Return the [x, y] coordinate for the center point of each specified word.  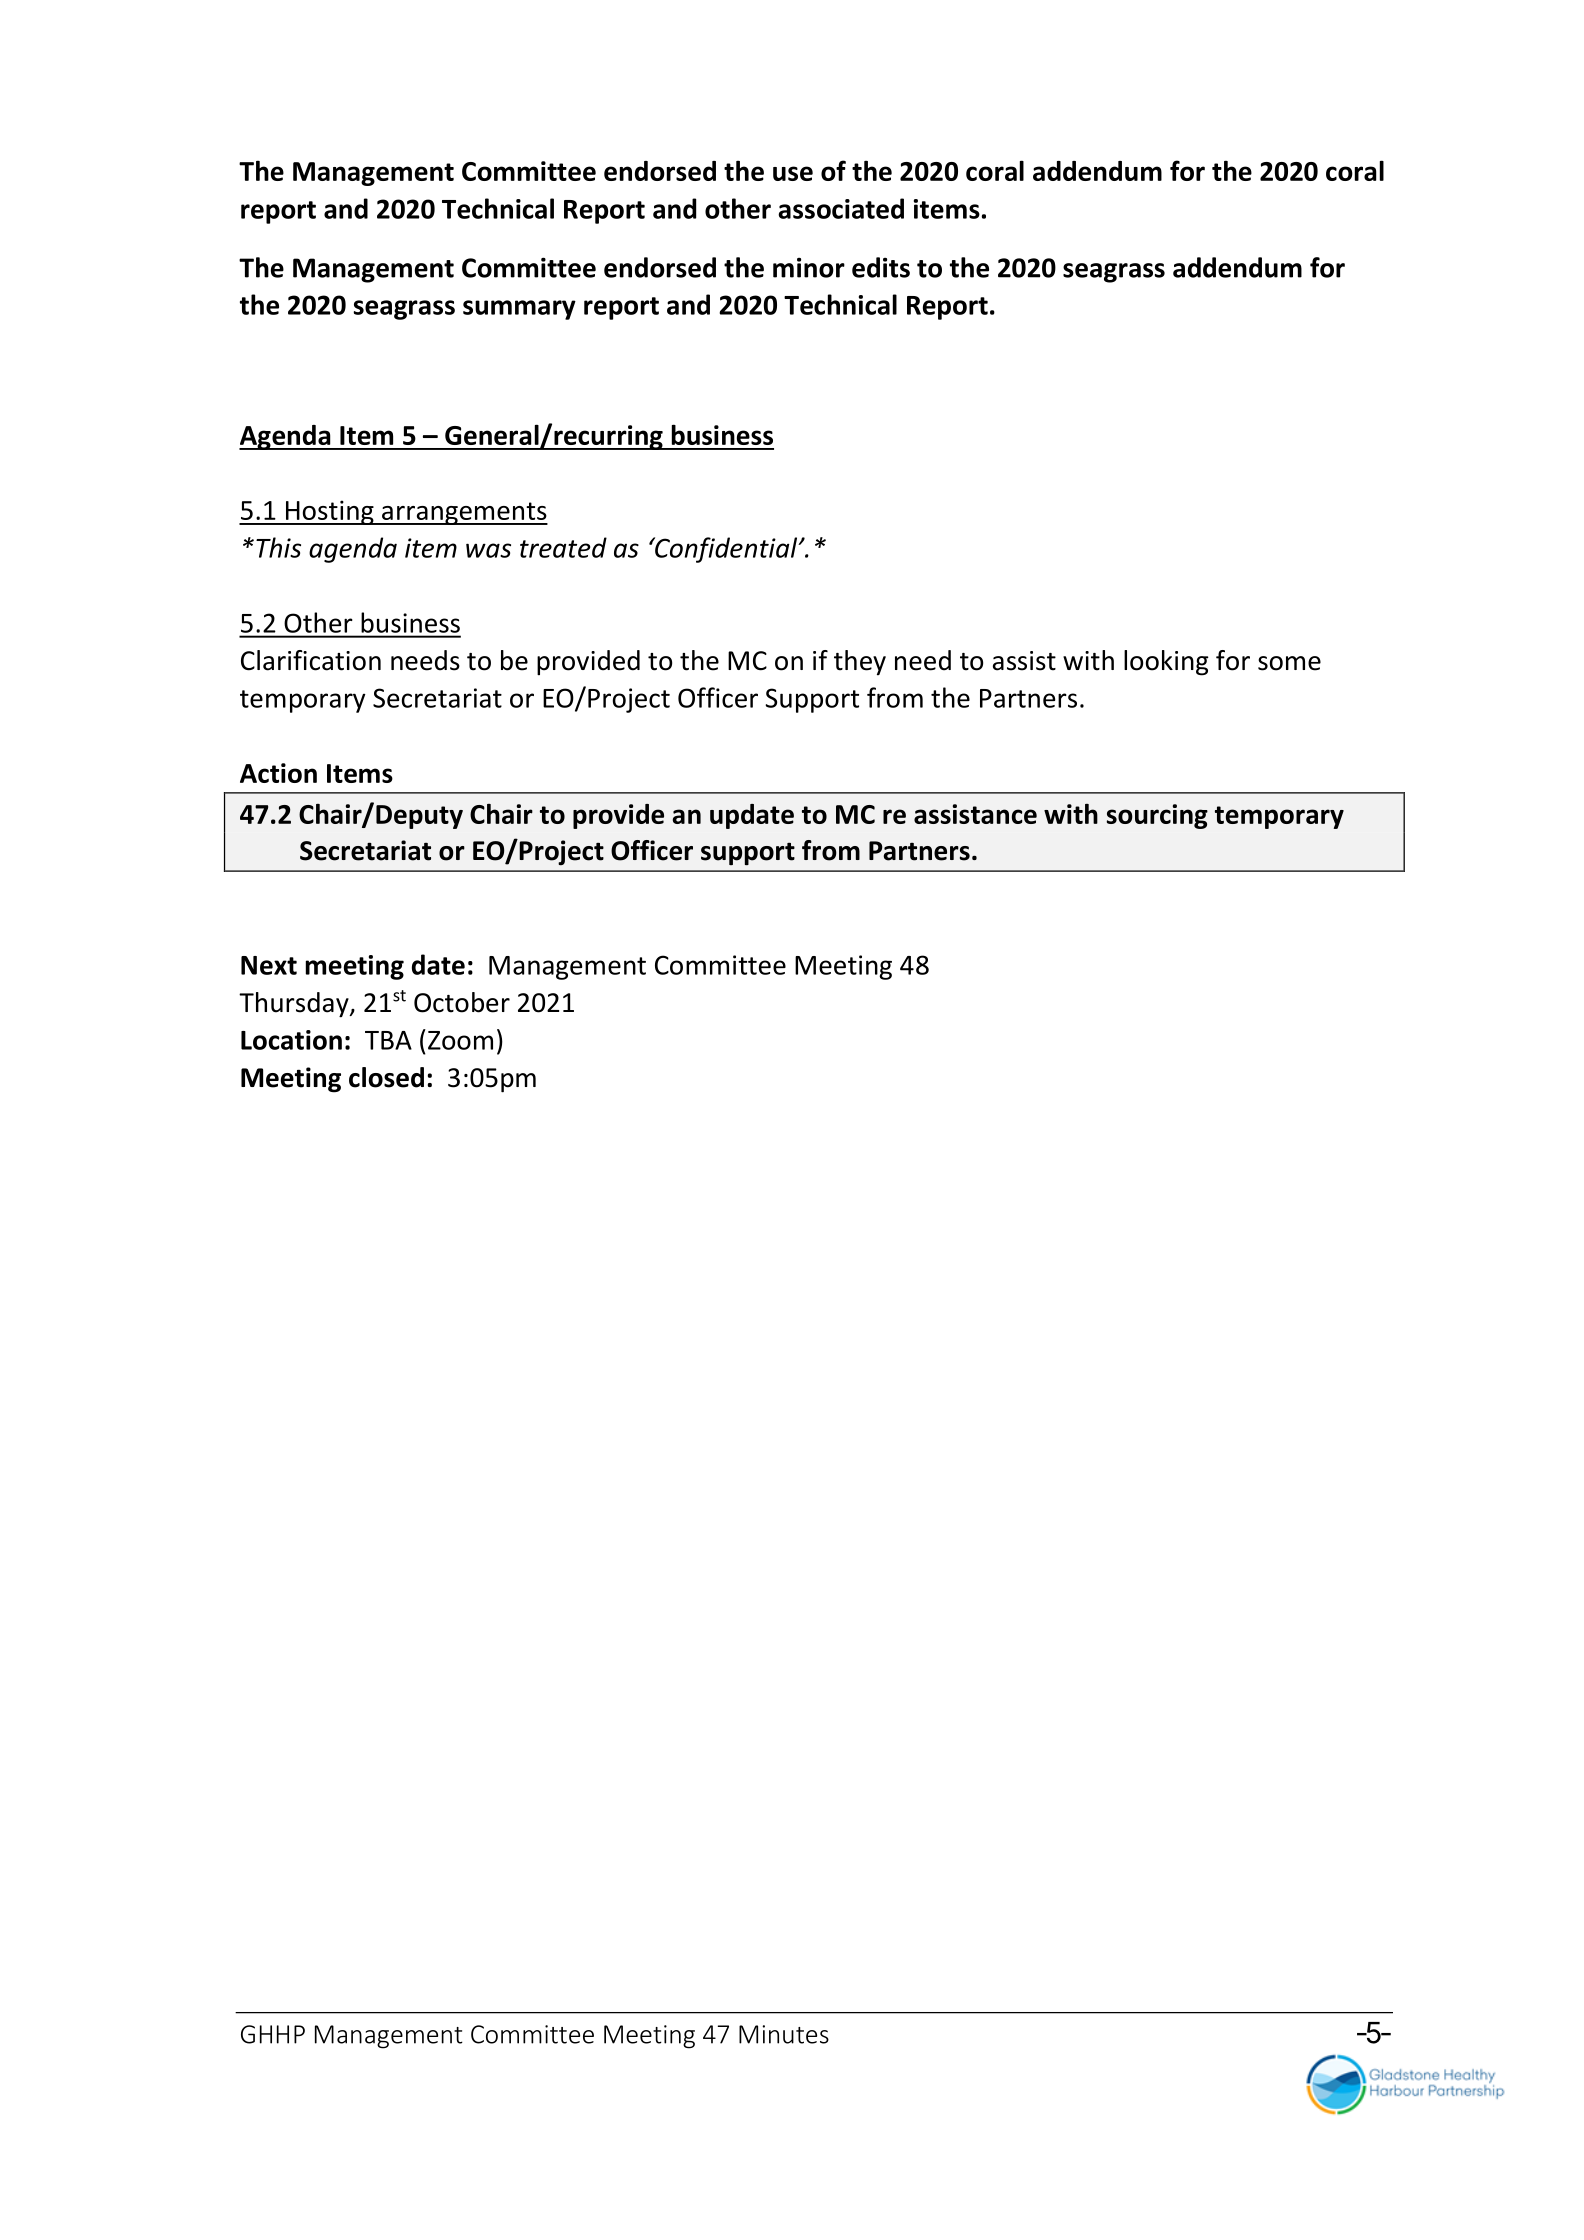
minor [809, 267]
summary [519, 310]
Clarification [311, 660]
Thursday [295, 1005]
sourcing [1157, 816]
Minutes [784, 2034]
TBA [388, 1040]
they [860, 663]
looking [1166, 663]
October [462, 1002]
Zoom [460, 1040]
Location [291, 1040]
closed [386, 1077]
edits [881, 267]
